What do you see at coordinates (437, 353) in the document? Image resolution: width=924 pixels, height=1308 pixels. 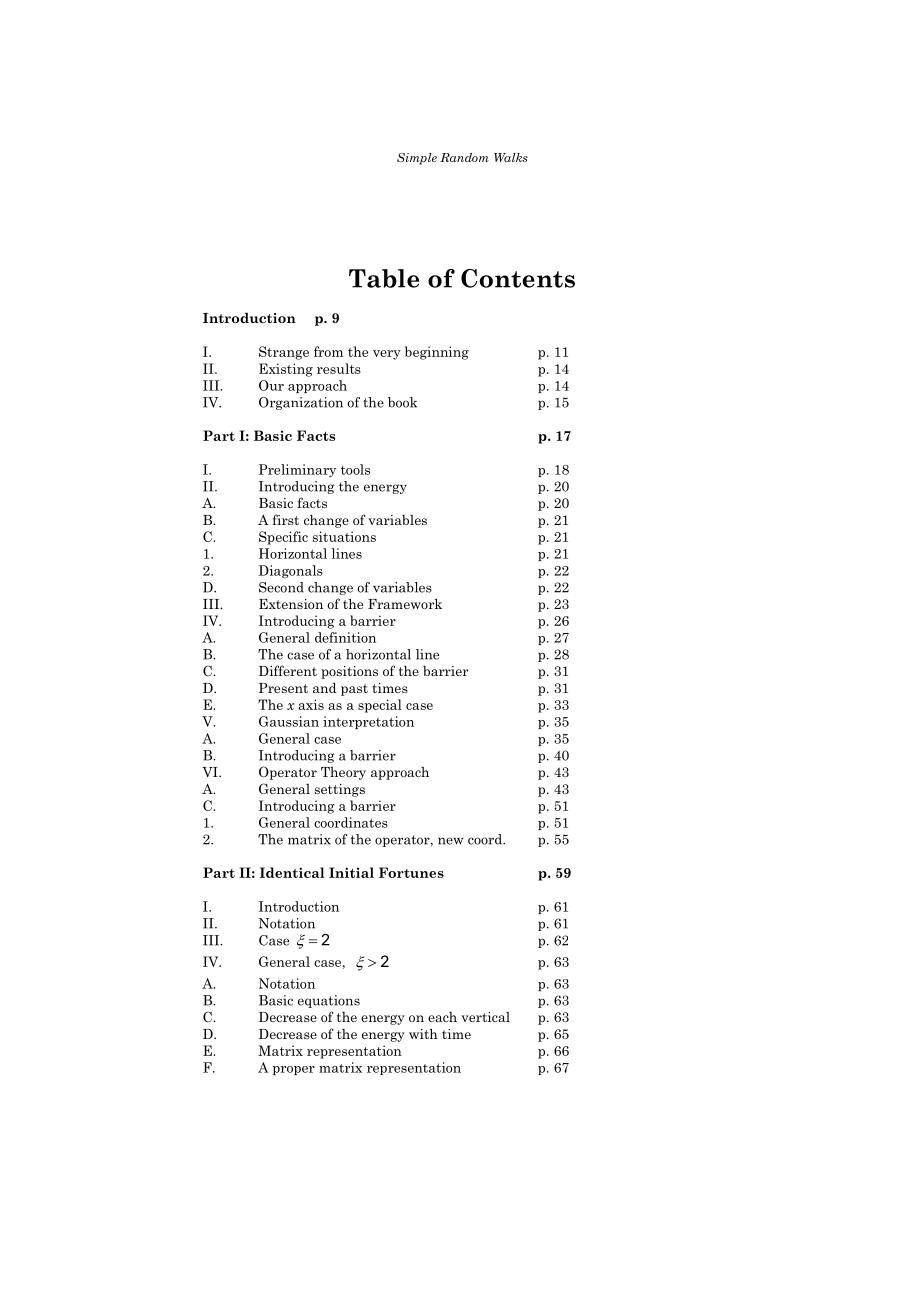 I see `beginning` at bounding box center [437, 353].
